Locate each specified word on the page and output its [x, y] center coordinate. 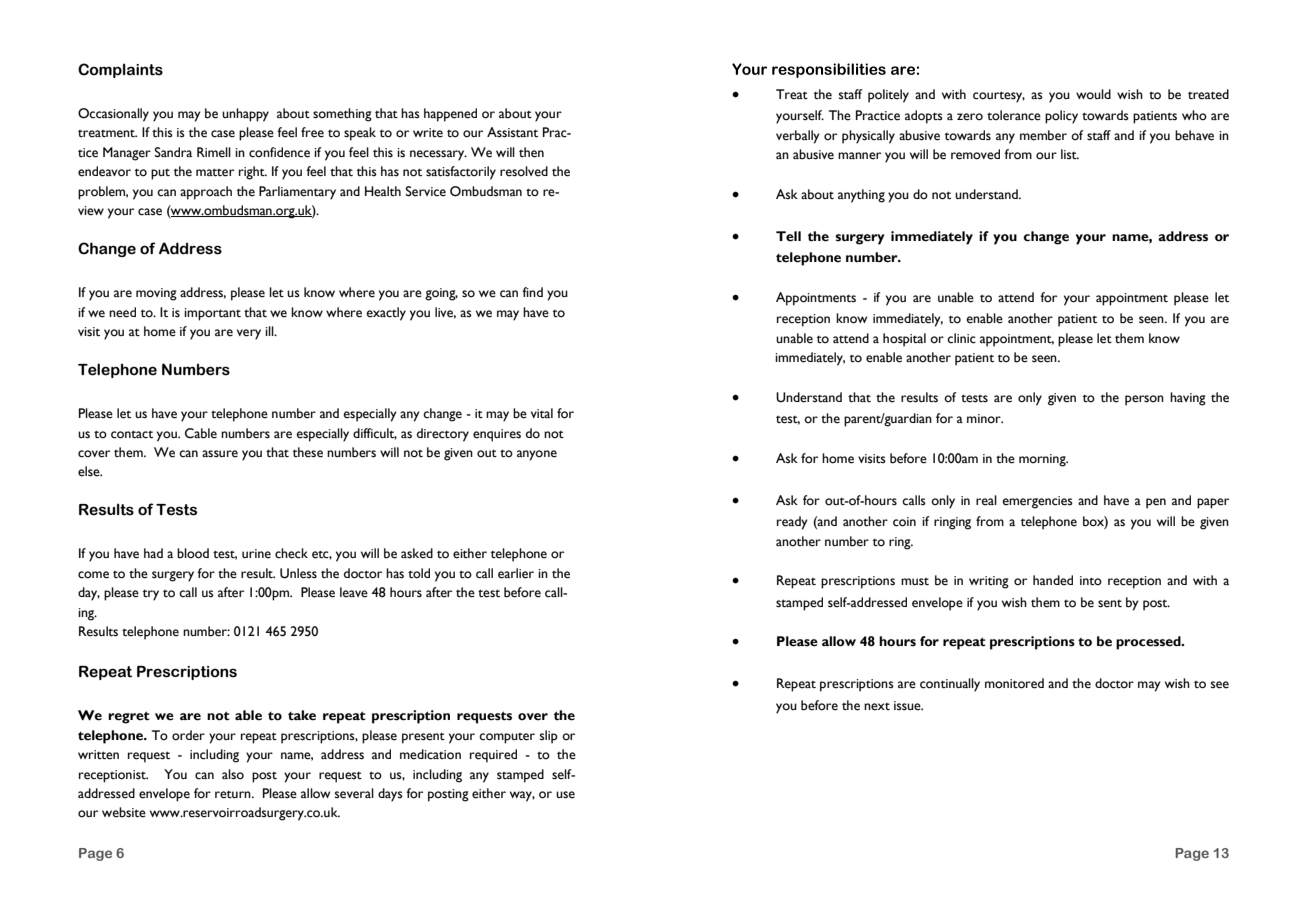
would [1093, 94]
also [233, 774]
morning [1043, 460]
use [565, 795]
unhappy [245, 115]
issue [908, 706]
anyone [537, 455]
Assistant [512, 132]
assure [220, 454]
